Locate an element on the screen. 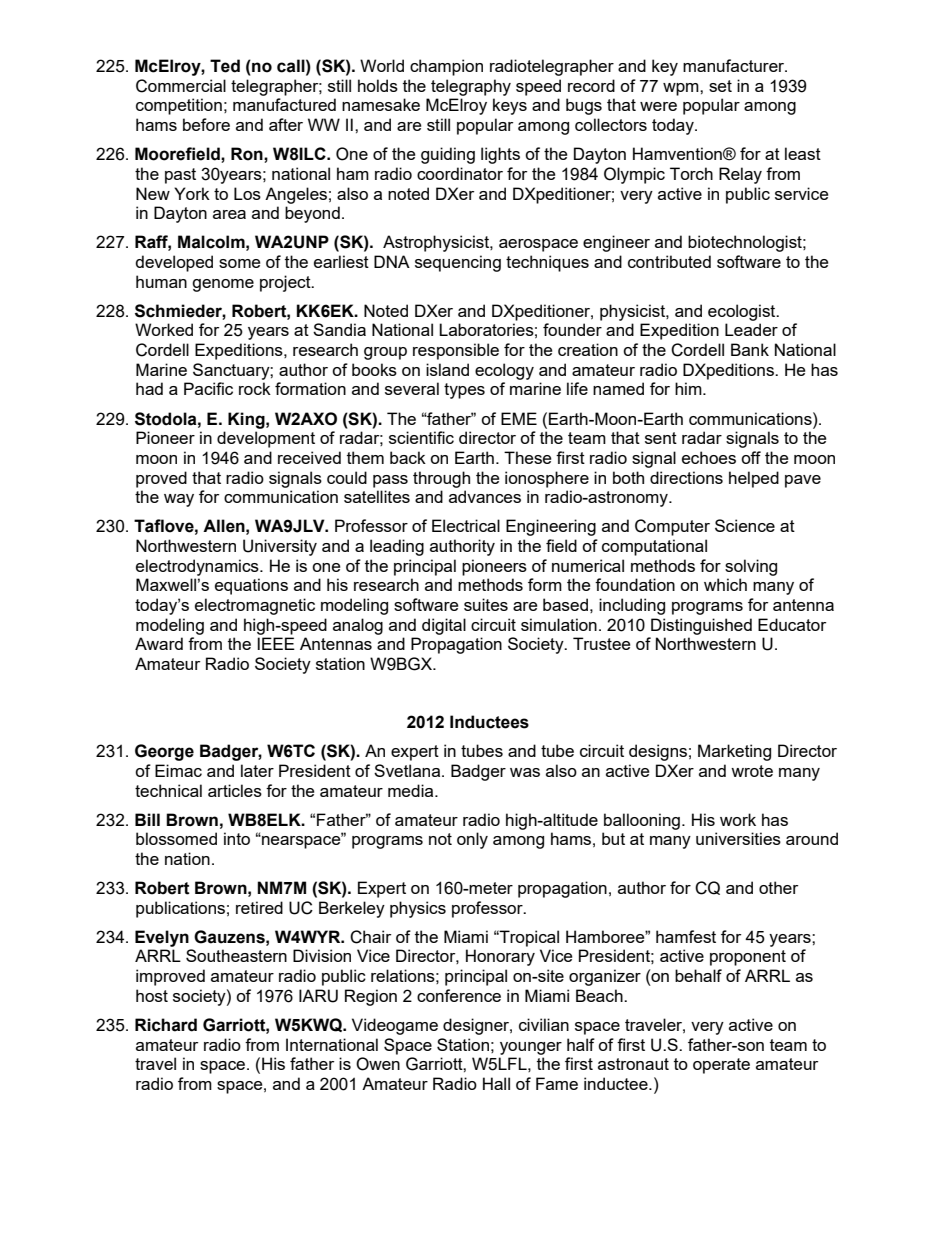 The width and height of the screenshot is (952, 1233). later is located at coordinates (257, 770).
